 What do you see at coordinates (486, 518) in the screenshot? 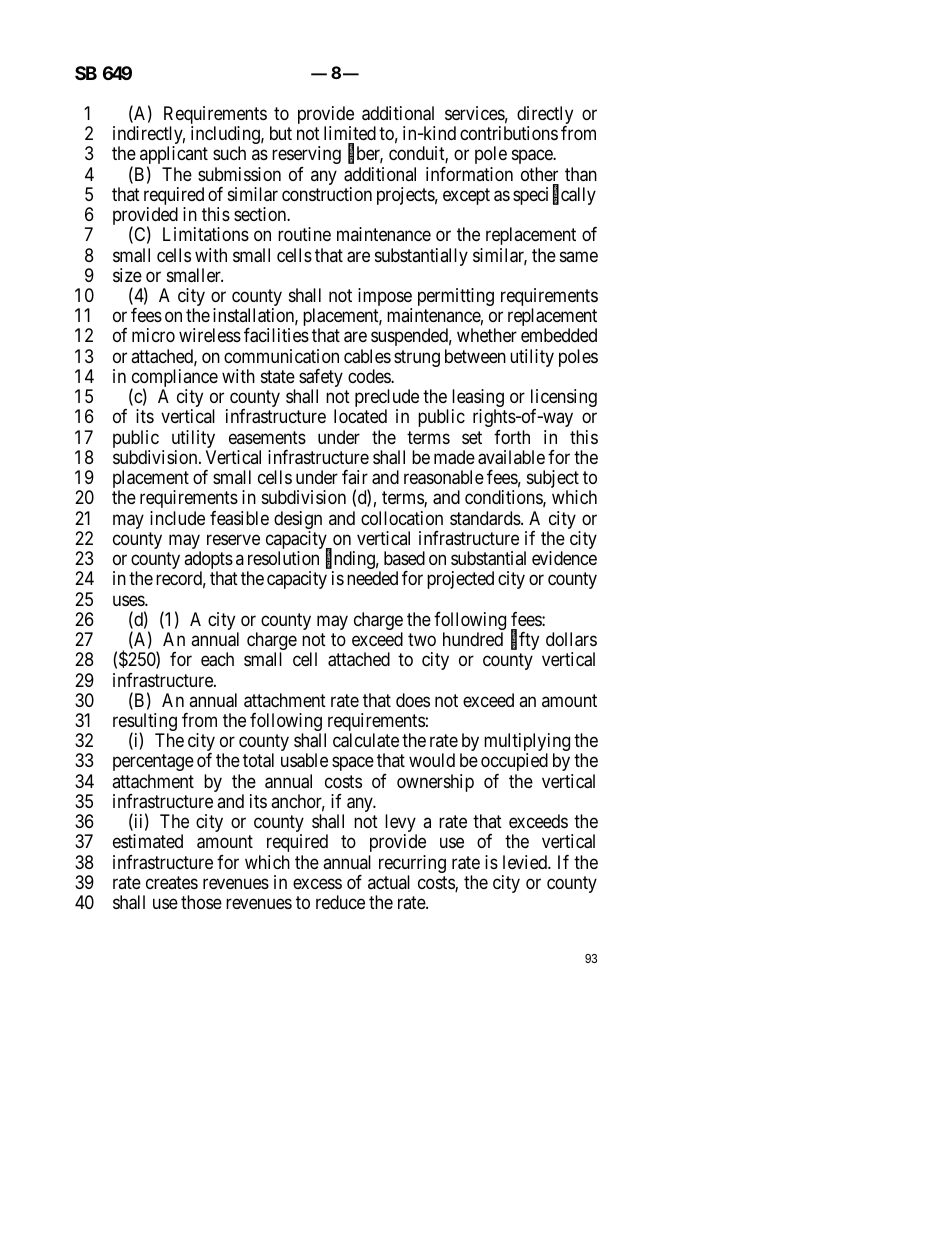
I see `standards` at bounding box center [486, 518].
